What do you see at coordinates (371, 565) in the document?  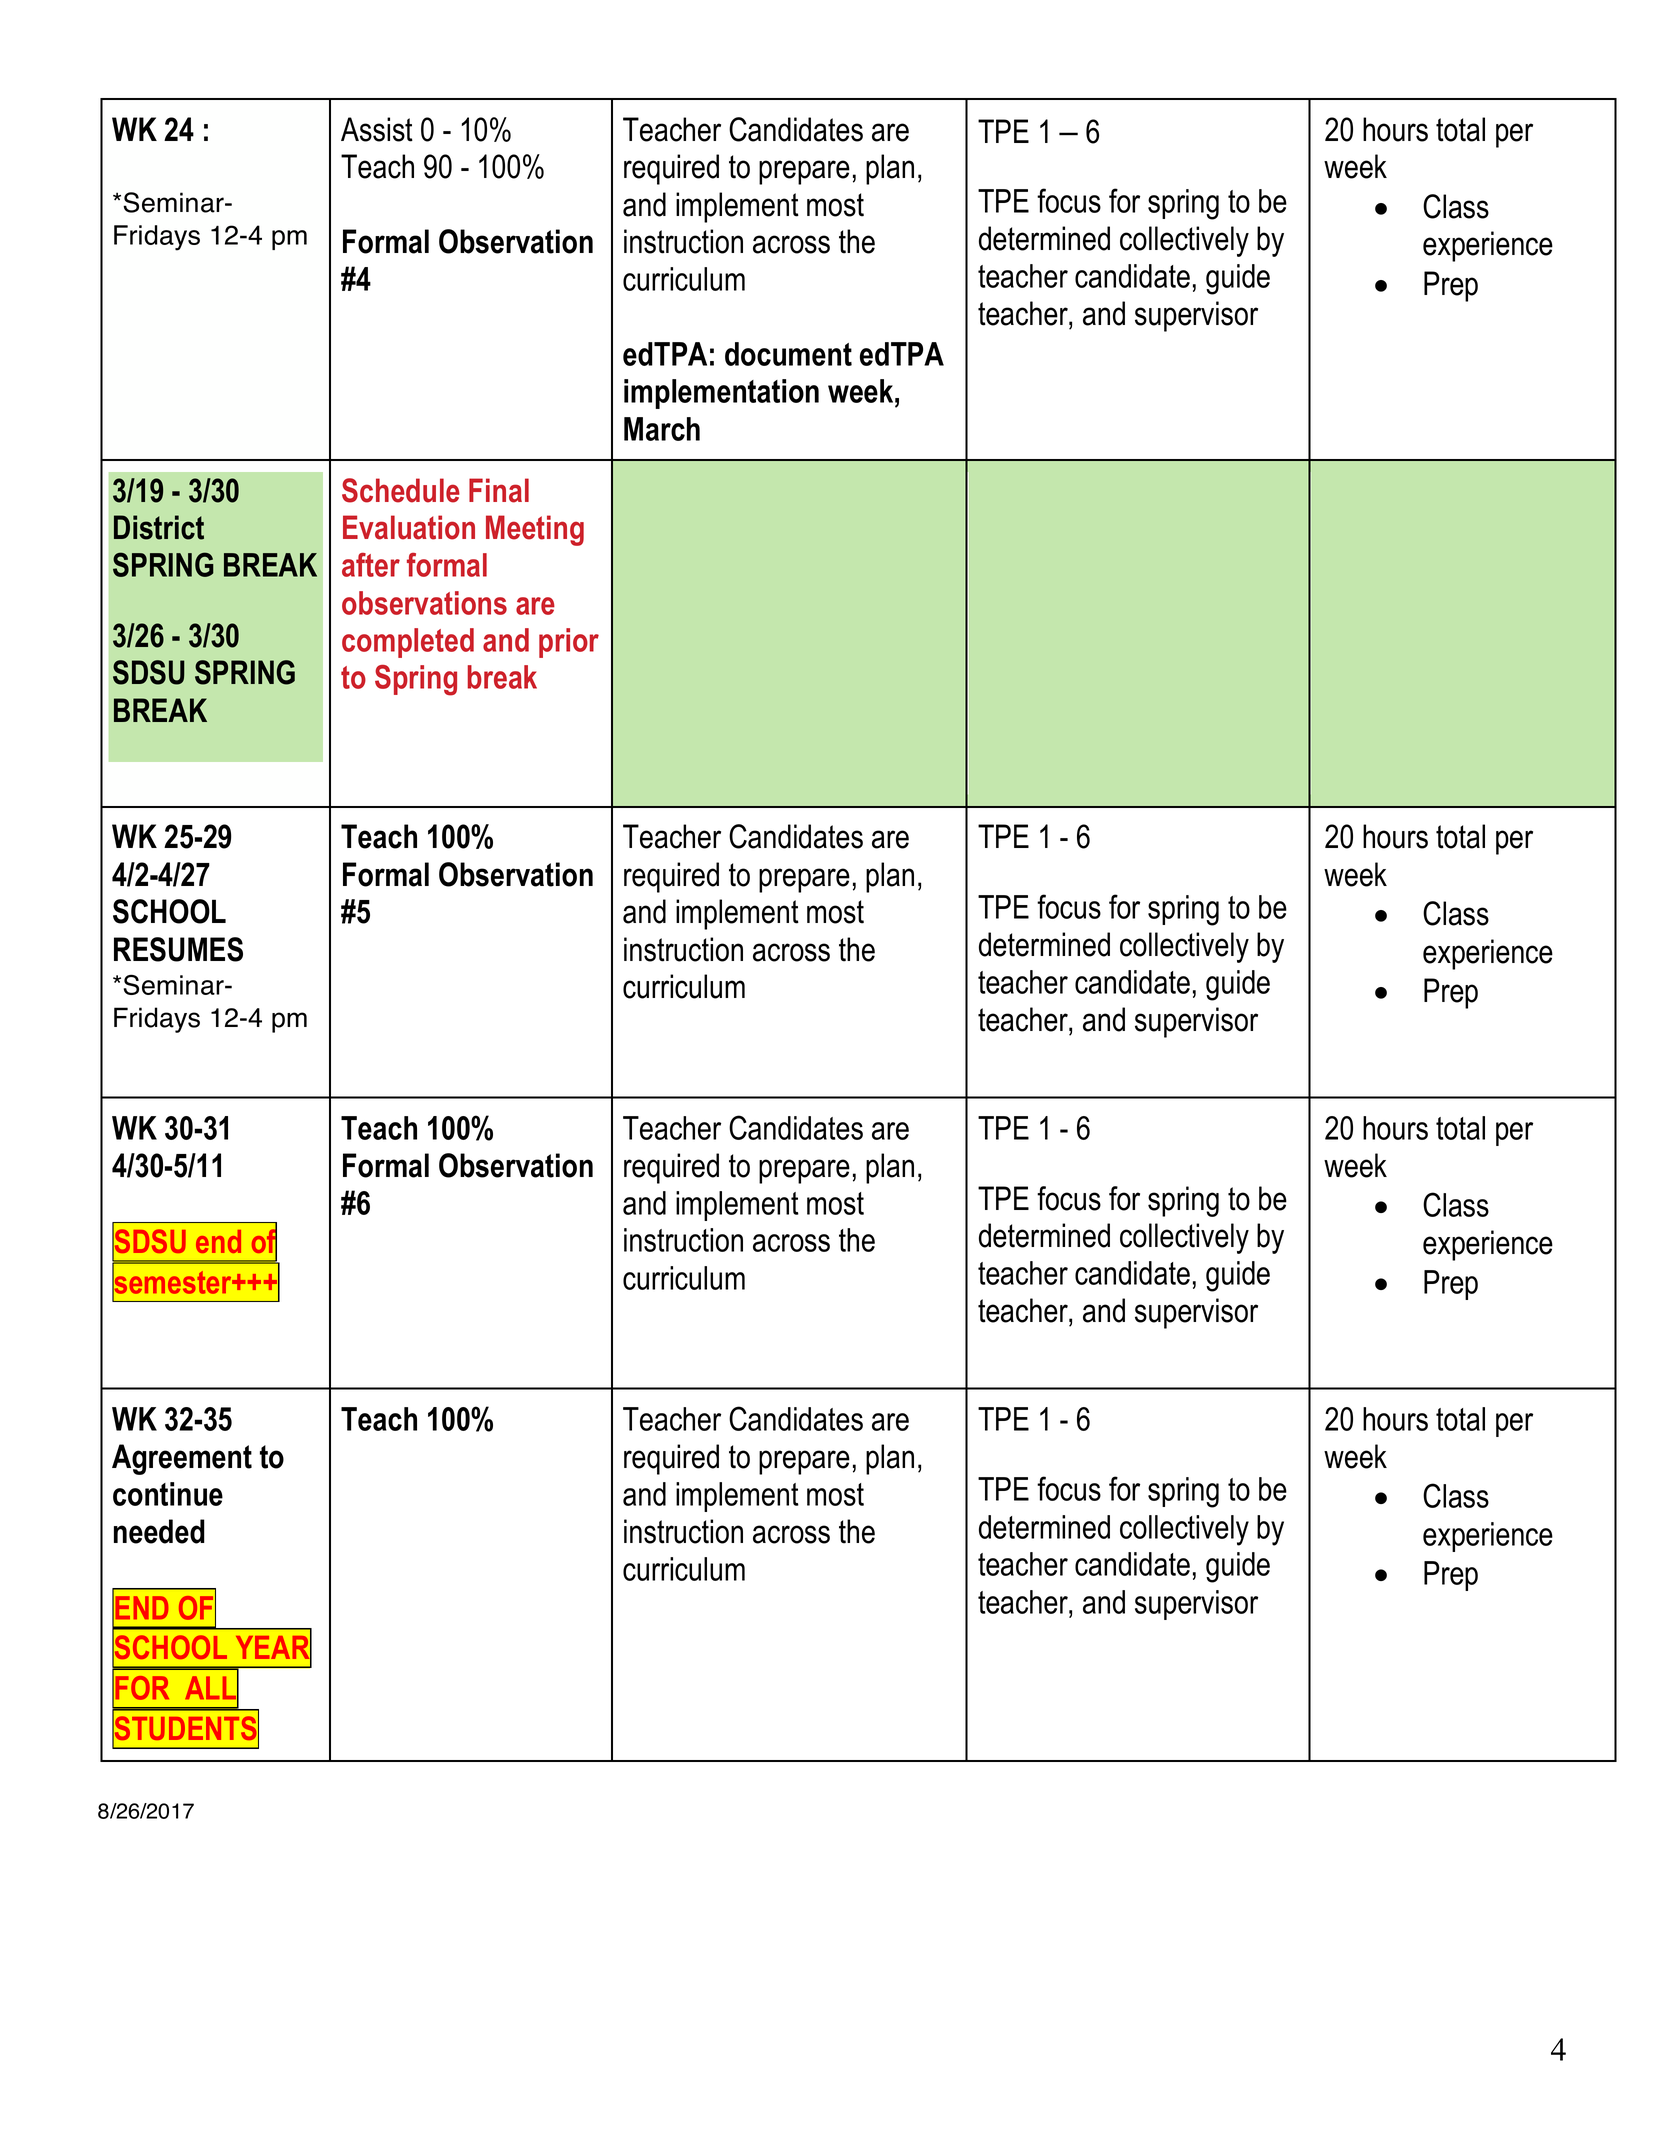 I see `after` at bounding box center [371, 565].
